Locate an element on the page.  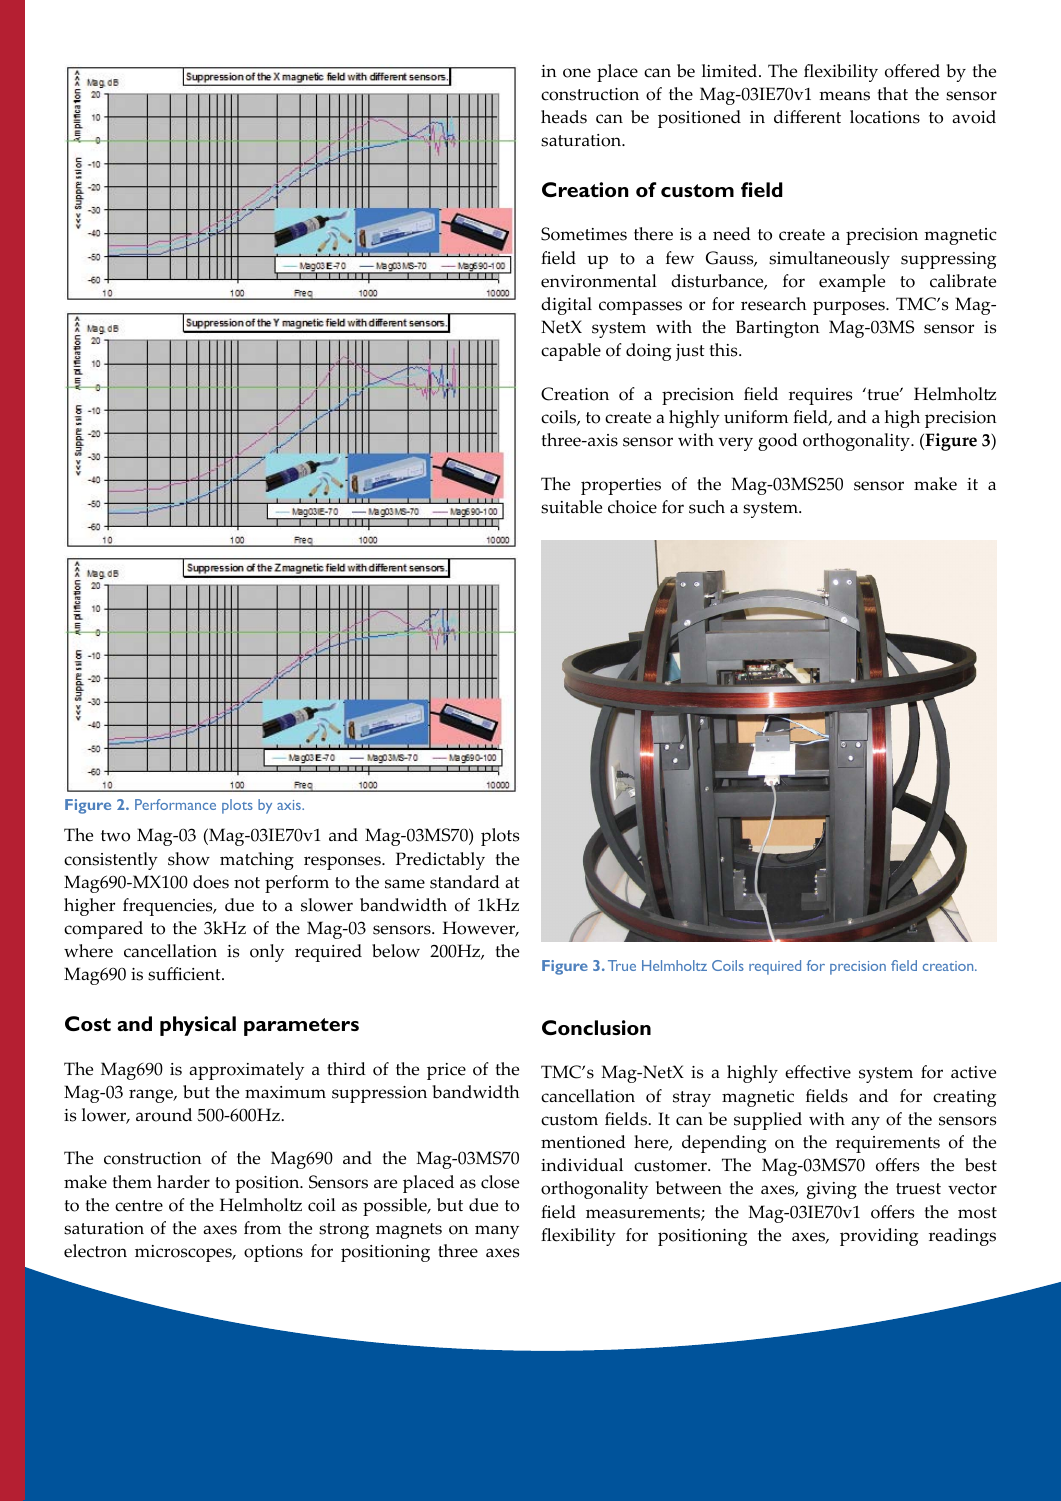
such is located at coordinates (707, 507).
